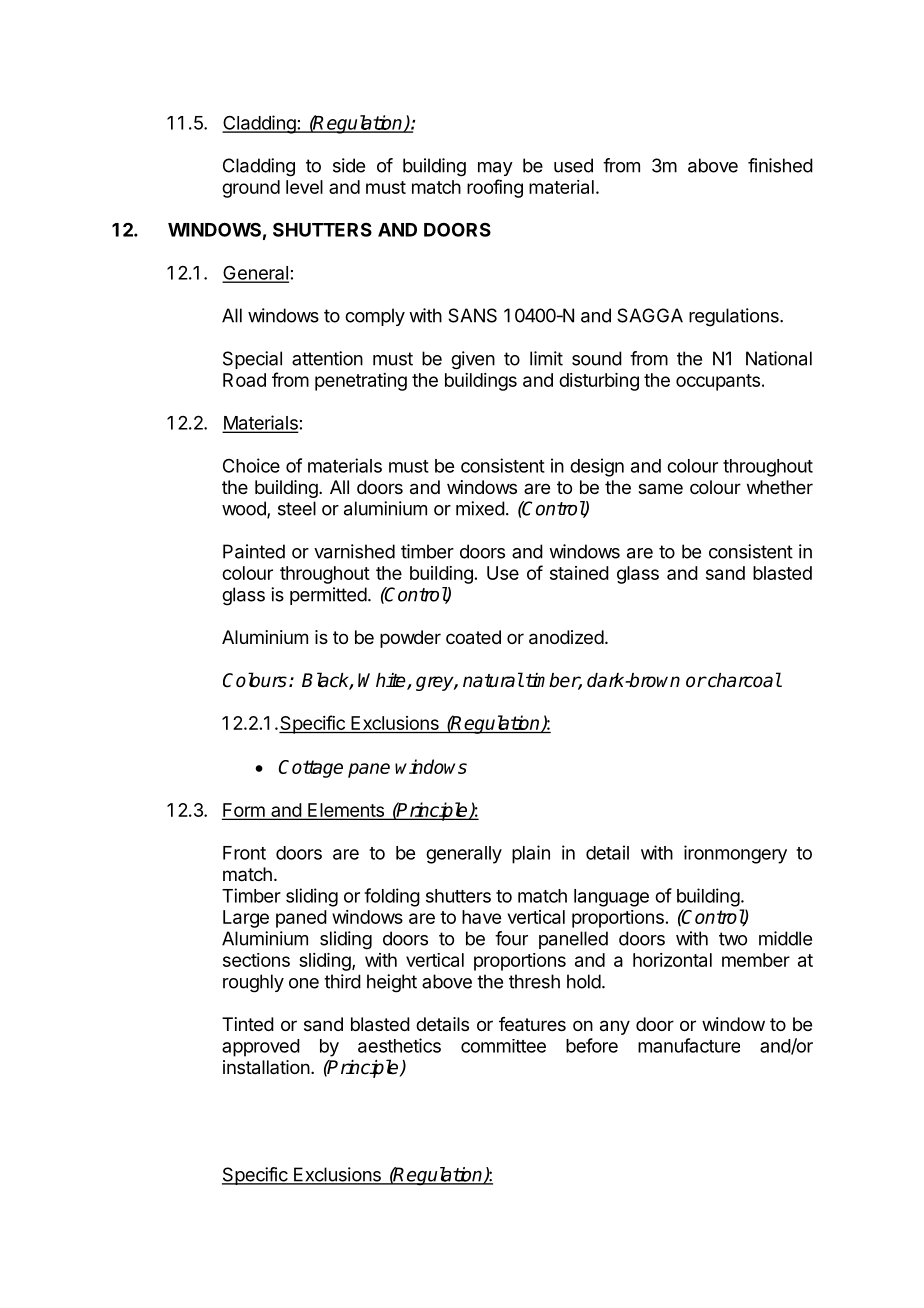 The width and height of the document is (924, 1308). Describe the element at coordinates (531, 854) in the document. I see `plain` at that location.
